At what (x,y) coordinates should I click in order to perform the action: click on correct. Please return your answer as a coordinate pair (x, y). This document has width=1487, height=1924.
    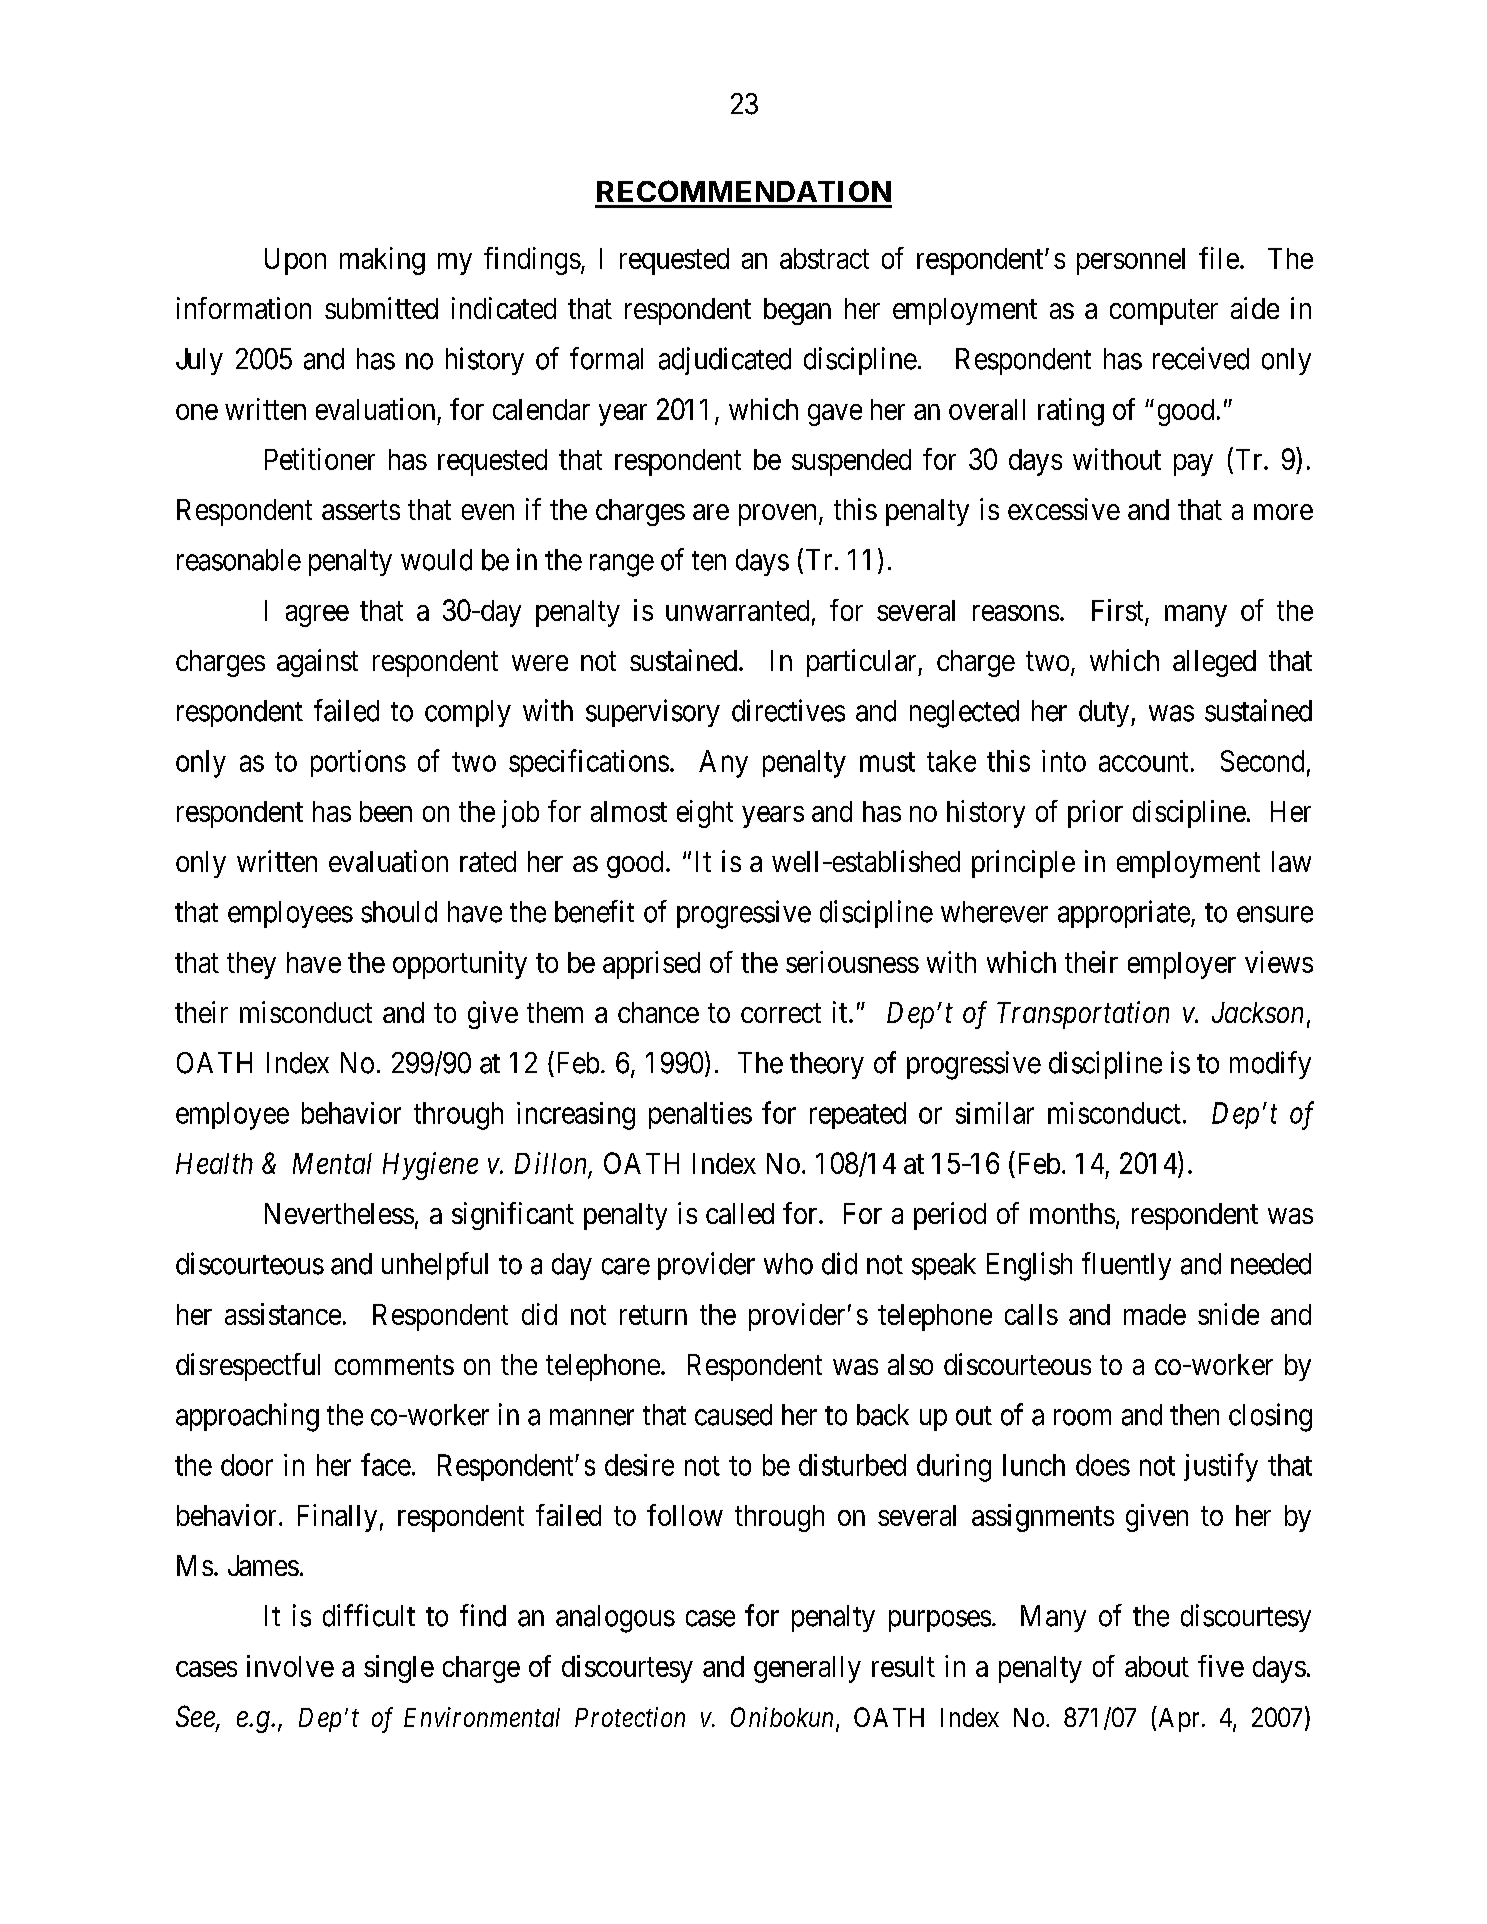
    Looking at the image, I should click on (781, 1013).
